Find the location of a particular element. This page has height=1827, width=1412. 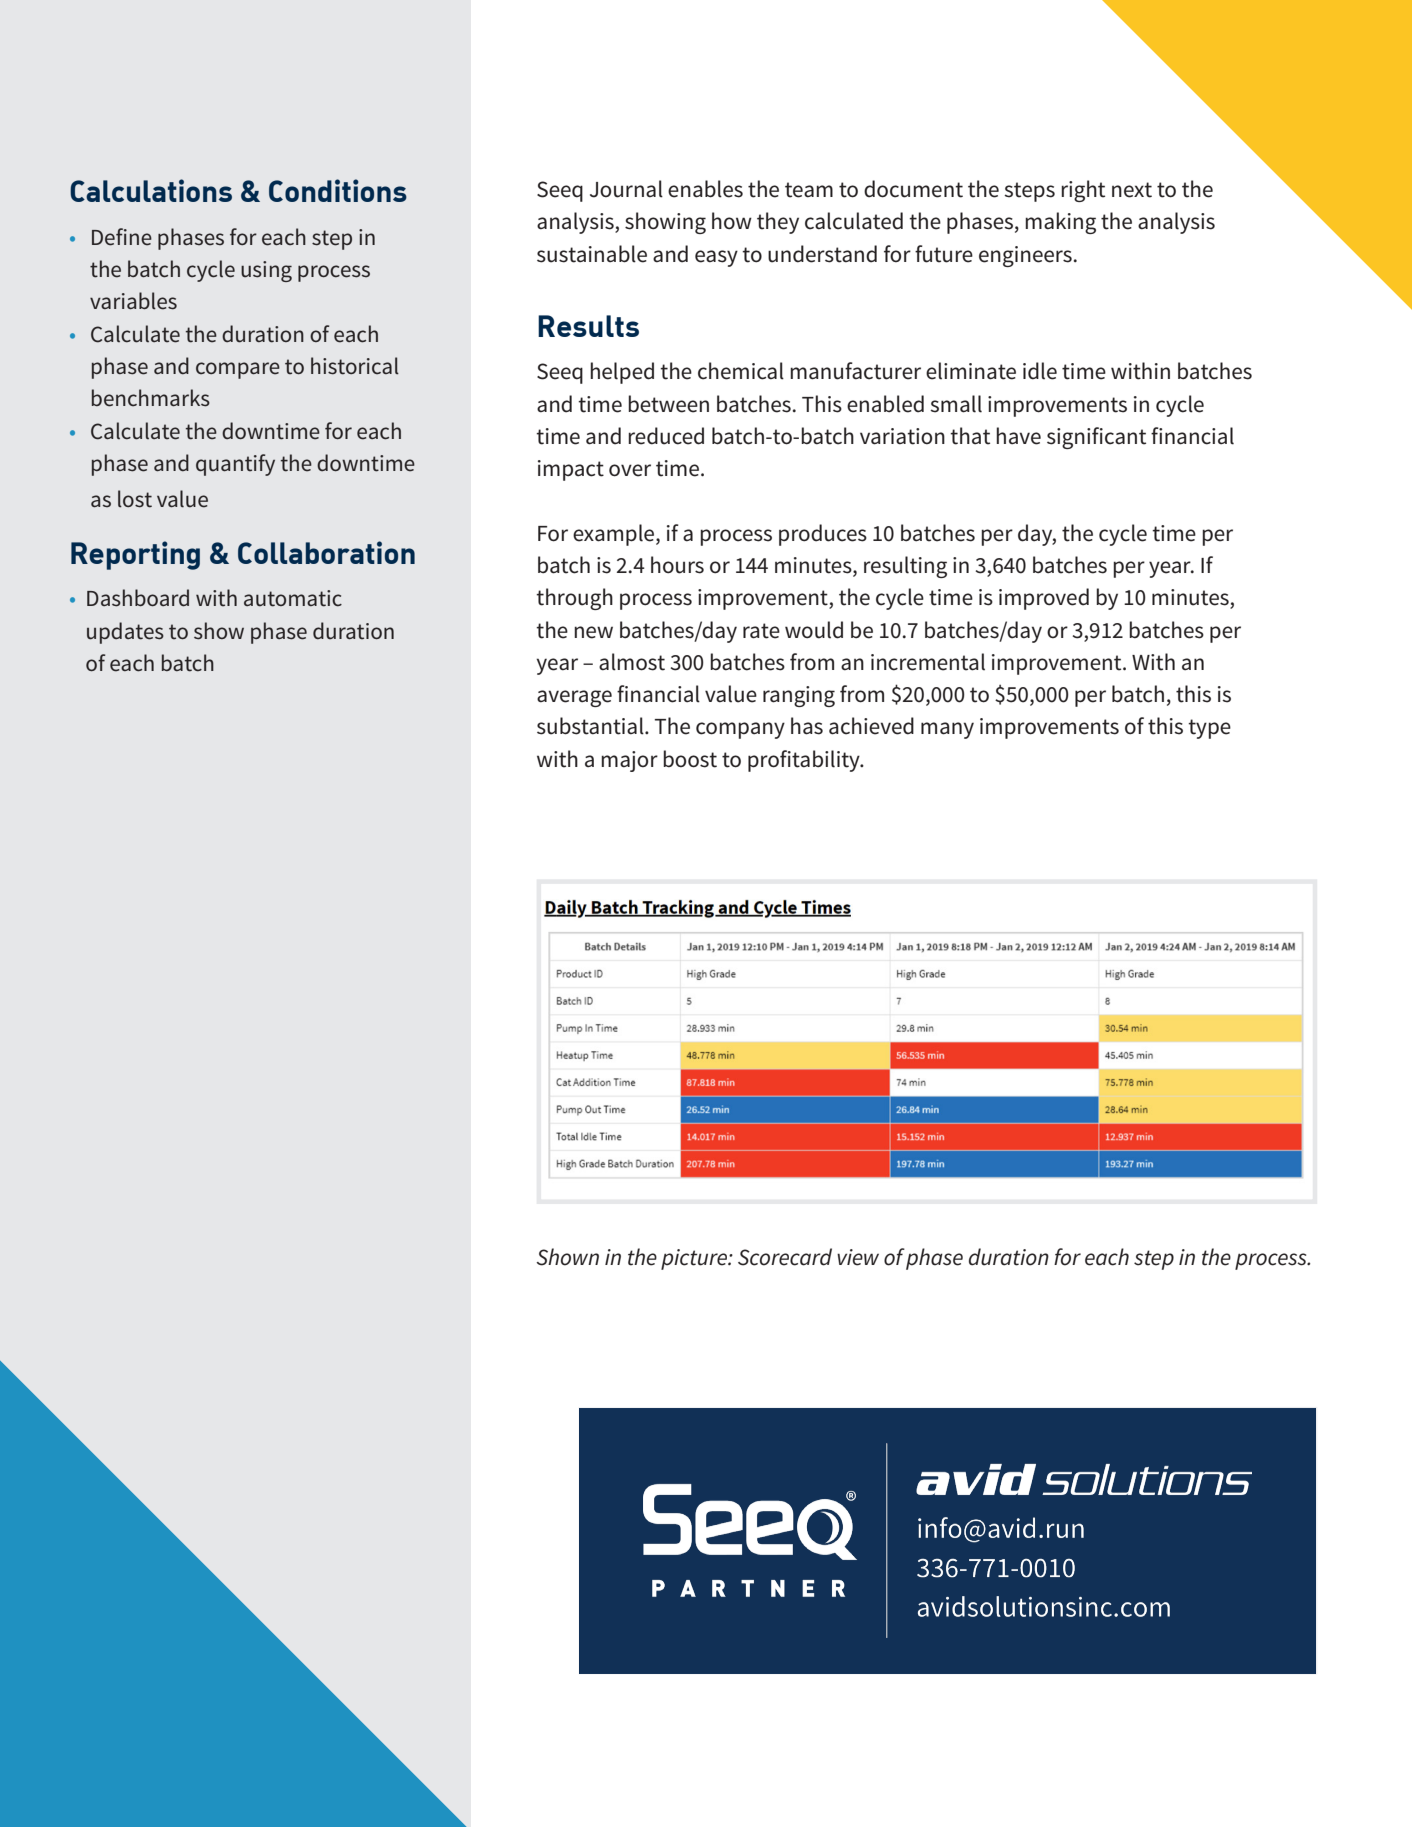

over is located at coordinates (630, 470).
